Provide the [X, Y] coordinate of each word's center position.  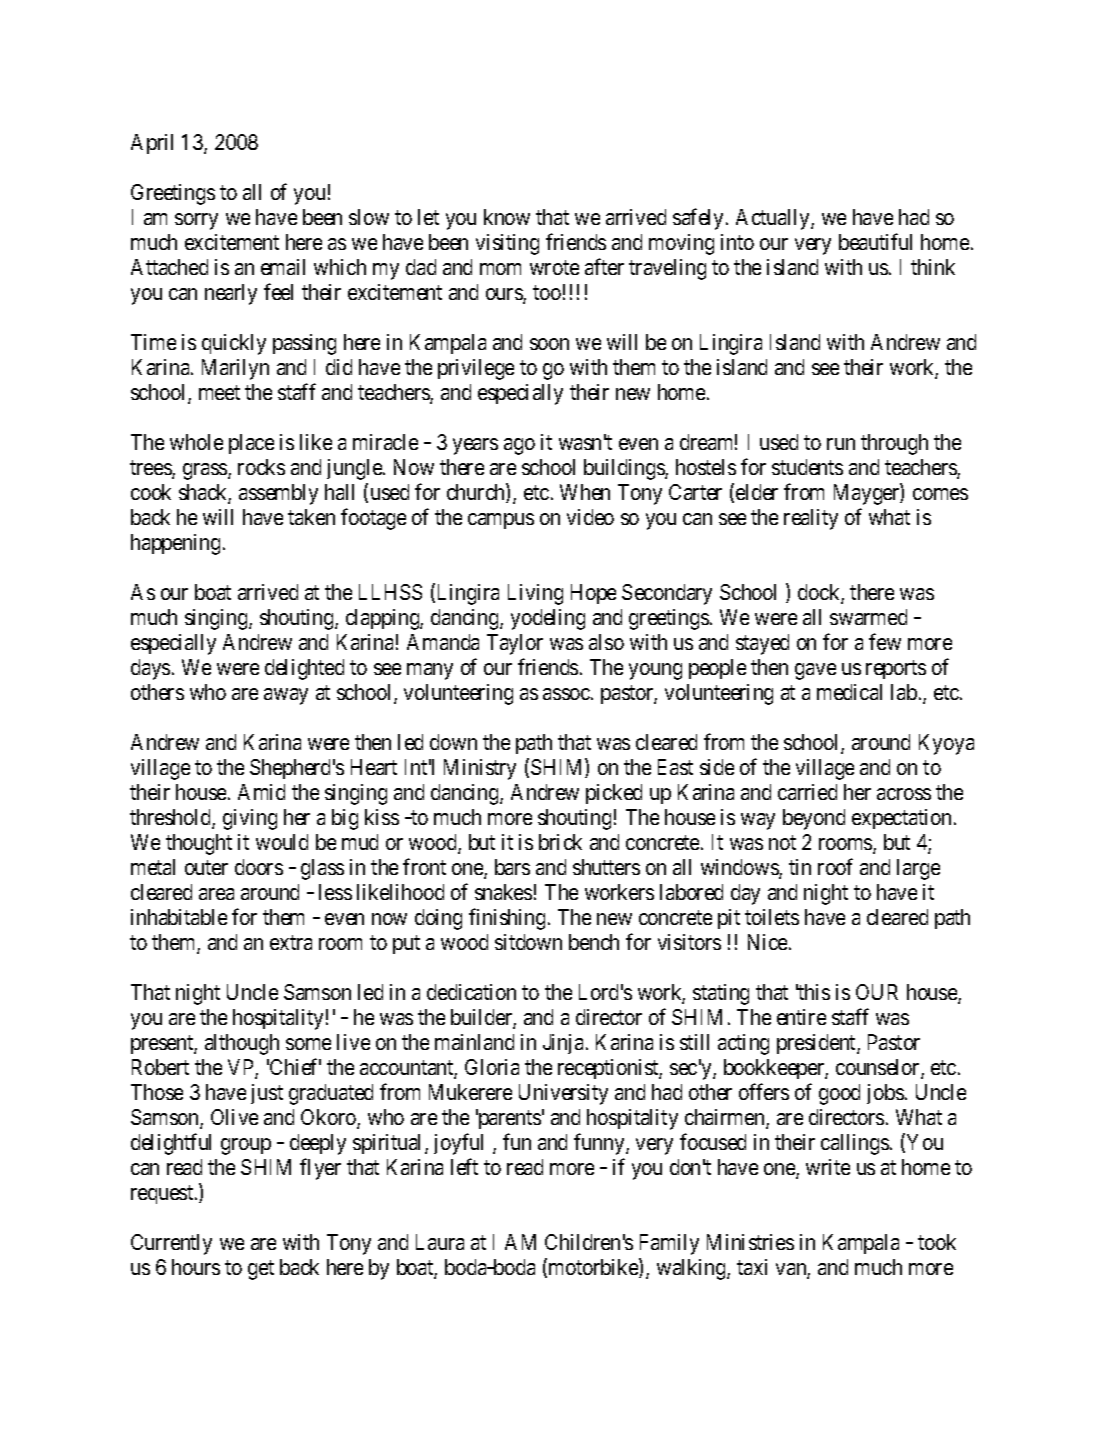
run [841, 444]
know [507, 217]
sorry [196, 221]
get [261, 1270]
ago [519, 446]
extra [291, 942]
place [251, 444]
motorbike [594, 1268]
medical [849, 692]
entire [801, 1017]
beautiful [875, 241]
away [286, 696]
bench [594, 942]
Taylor [515, 644]
